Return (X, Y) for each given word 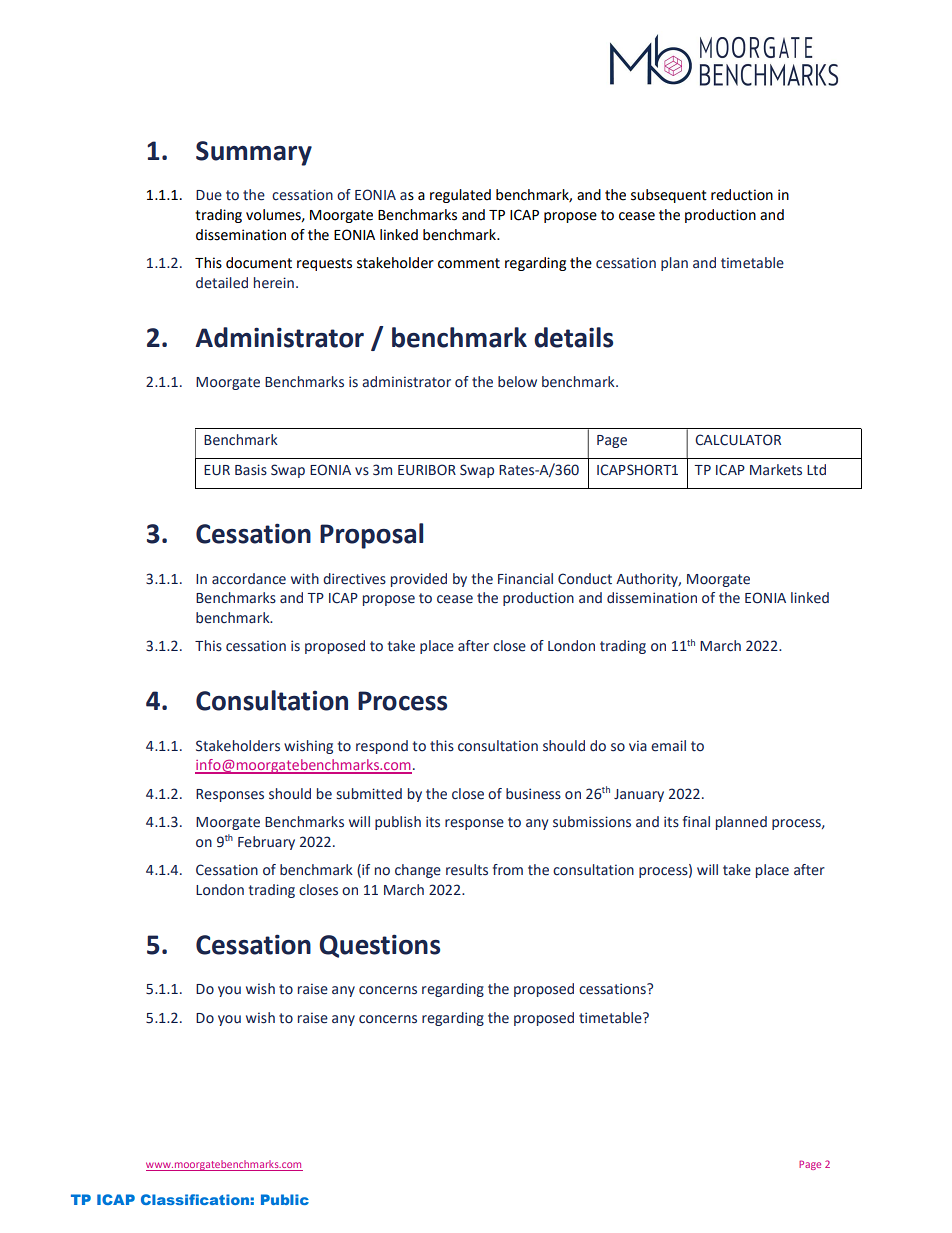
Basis (251, 470)
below (517, 382)
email (668, 746)
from (508, 870)
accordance (249, 579)
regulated (460, 196)
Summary (254, 153)
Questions (379, 946)
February (266, 843)
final (696, 821)
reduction (742, 195)
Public (285, 1199)
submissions (592, 822)
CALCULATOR (738, 440)
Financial (525, 578)
